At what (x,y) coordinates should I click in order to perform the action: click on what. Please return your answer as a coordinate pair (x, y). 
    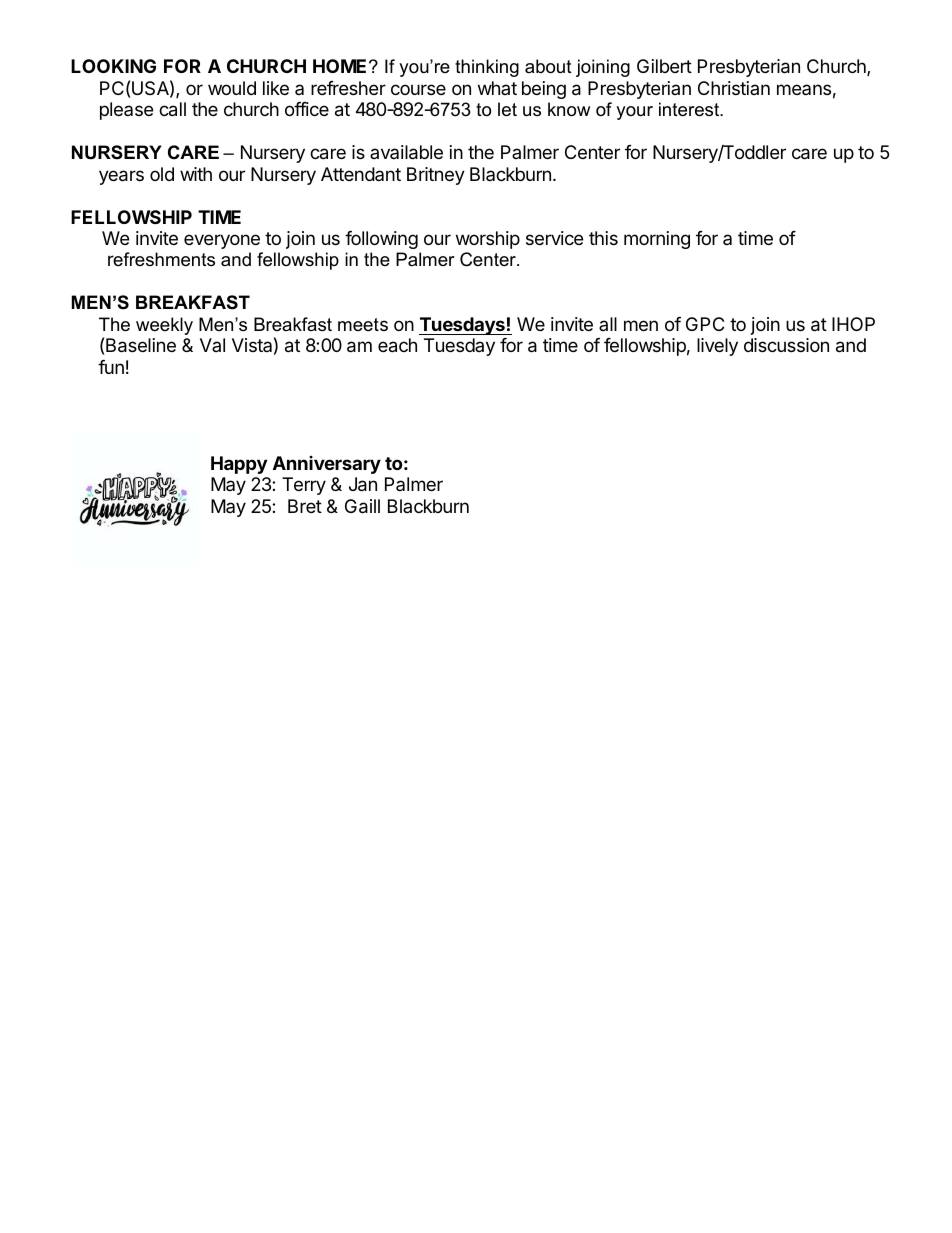
    Looking at the image, I should click on (497, 88).
